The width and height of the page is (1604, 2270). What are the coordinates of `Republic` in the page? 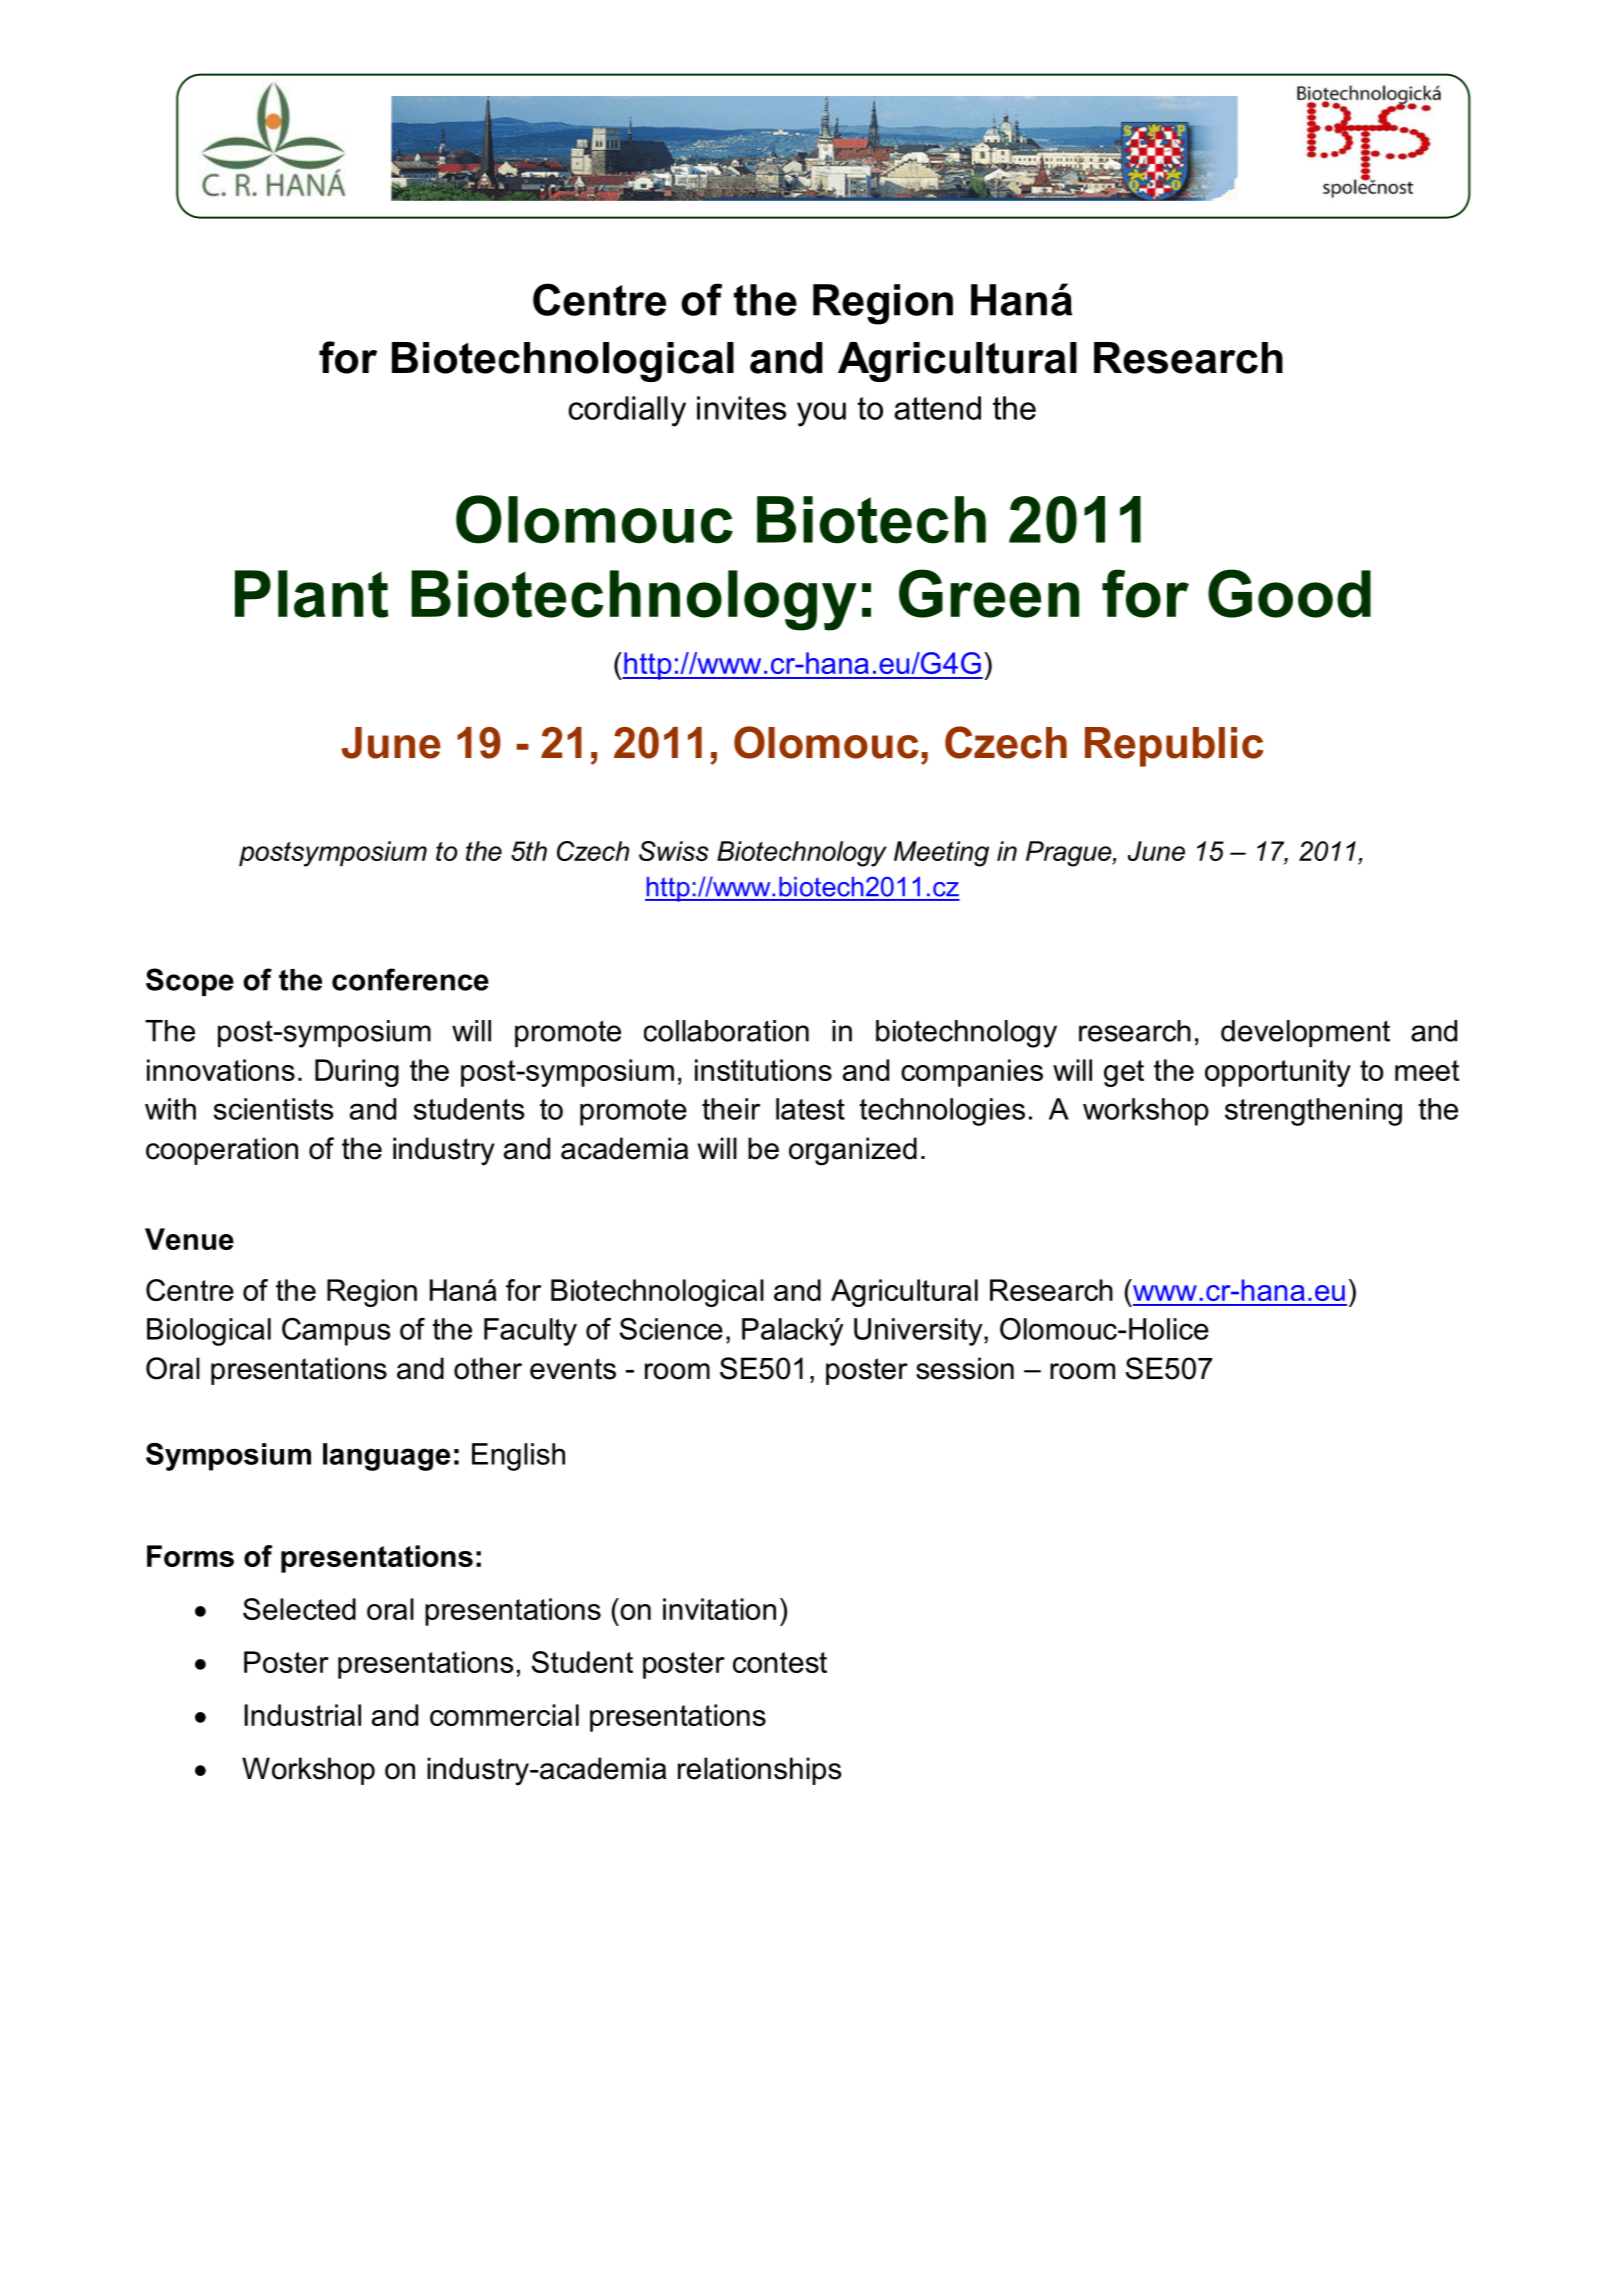 It's located at (1174, 747).
